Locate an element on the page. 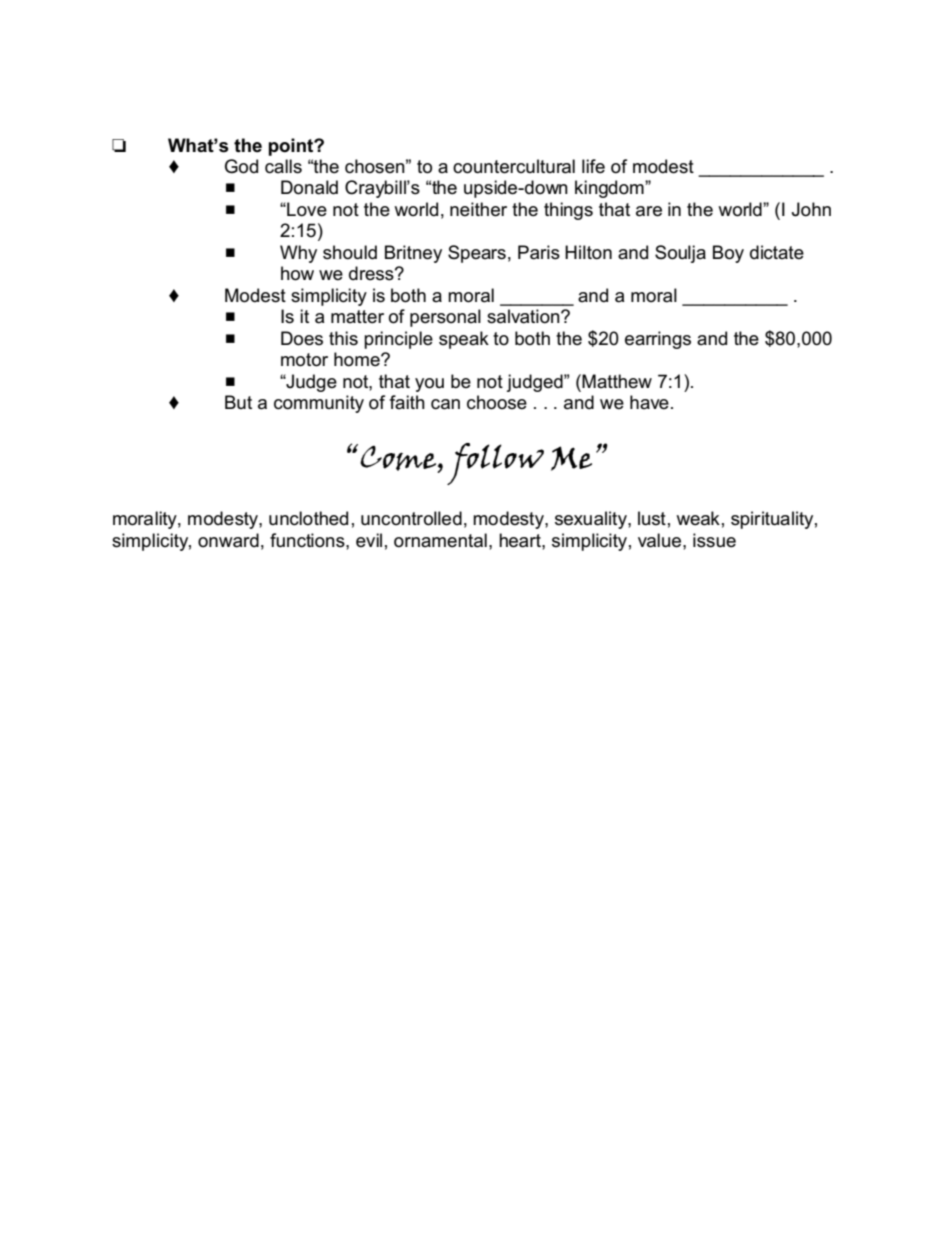 This document has height=1233, width=952. have is located at coordinates (649, 402).
